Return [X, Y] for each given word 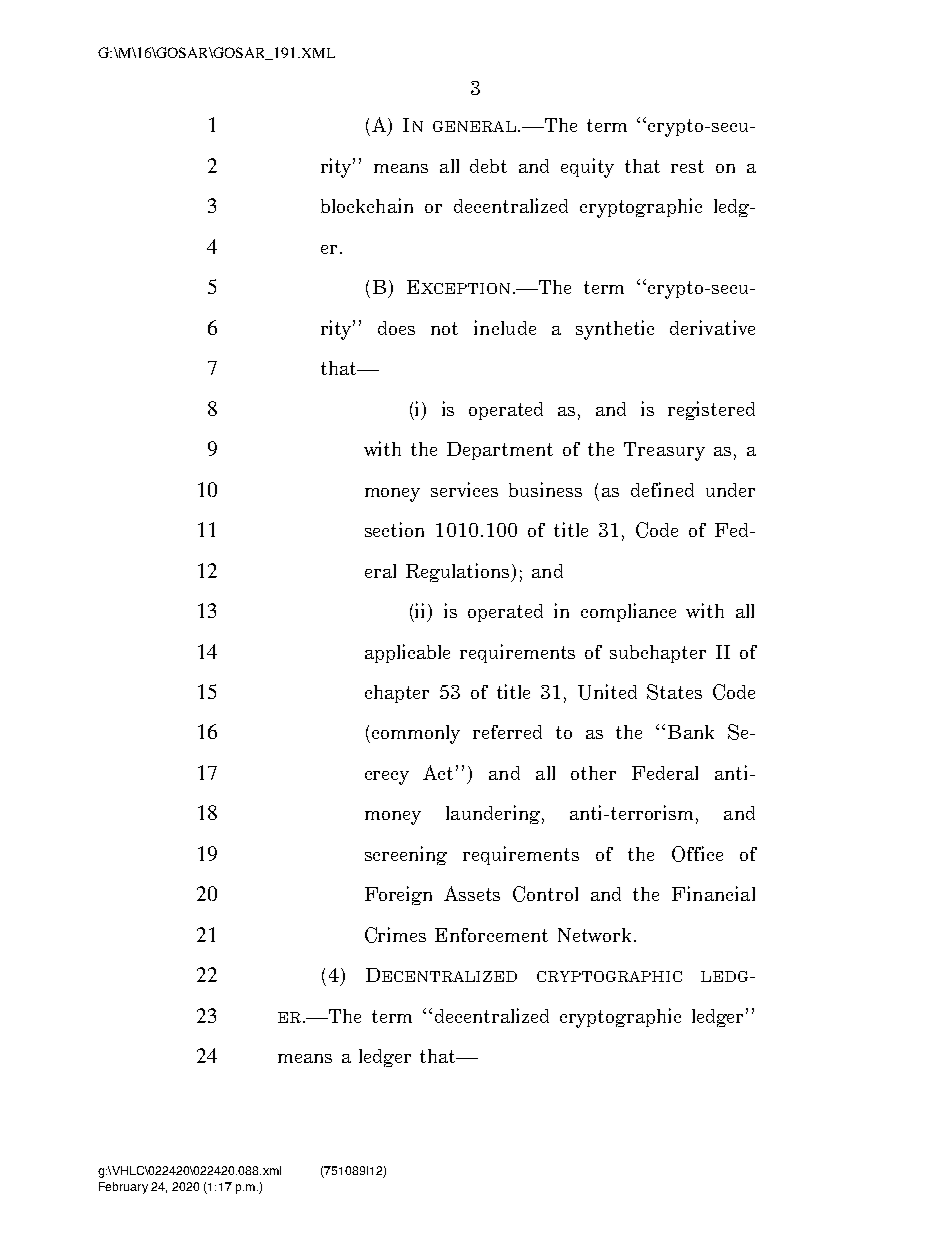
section [394, 529]
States [674, 692]
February [123, 1188]
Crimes [395, 935]
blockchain [367, 205]
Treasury [664, 451]
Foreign [398, 895]
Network [596, 935]
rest [687, 166]
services [464, 489]
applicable [407, 653]
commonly [416, 734]
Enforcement [491, 935]
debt [488, 166]
